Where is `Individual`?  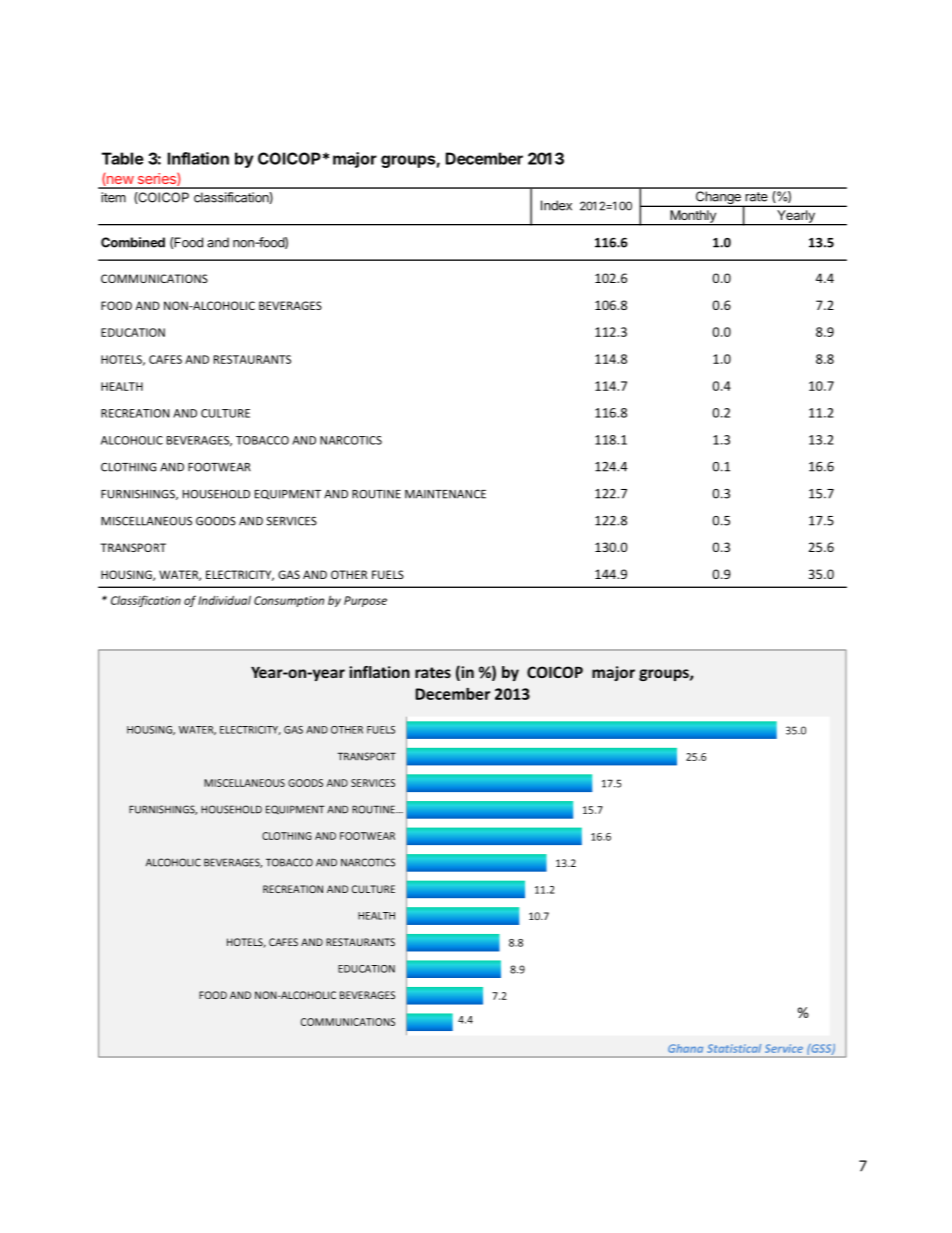
Individual is located at coordinates (224, 600).
